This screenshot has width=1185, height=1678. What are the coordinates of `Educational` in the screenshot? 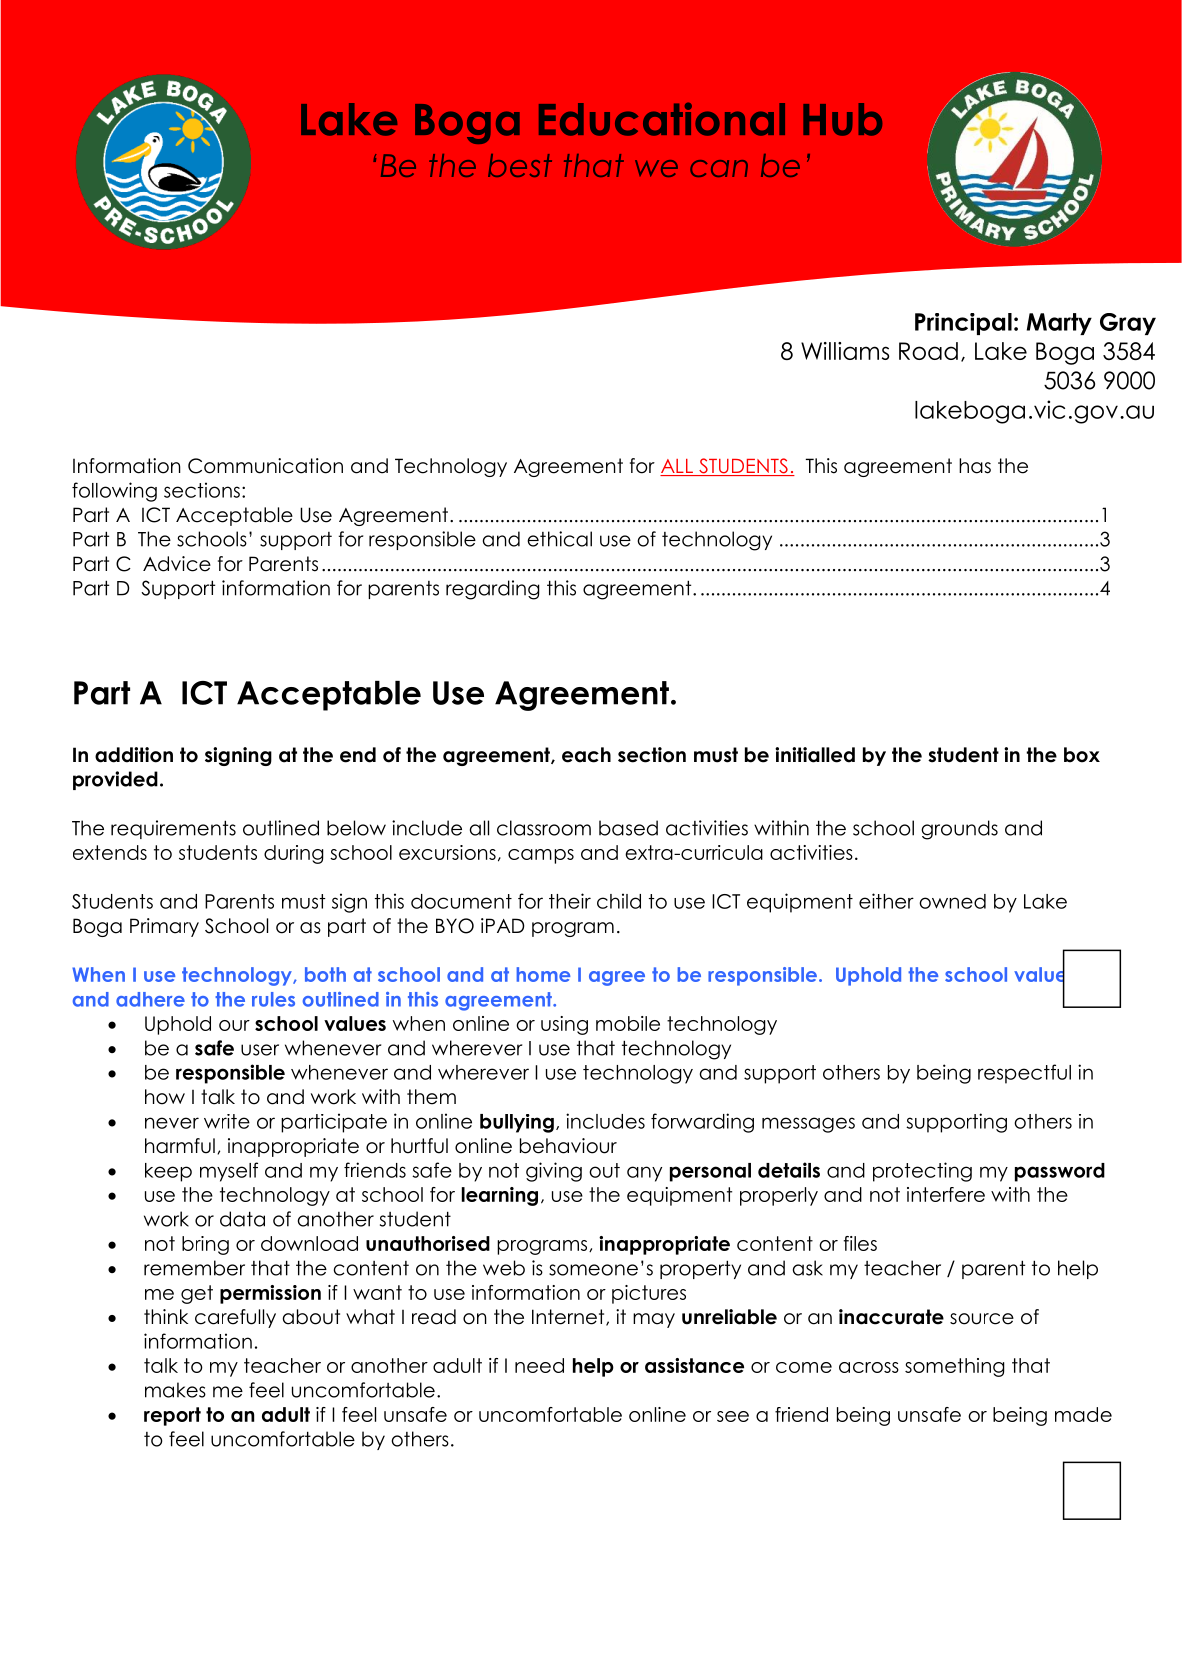 It's located at (662, 119).
